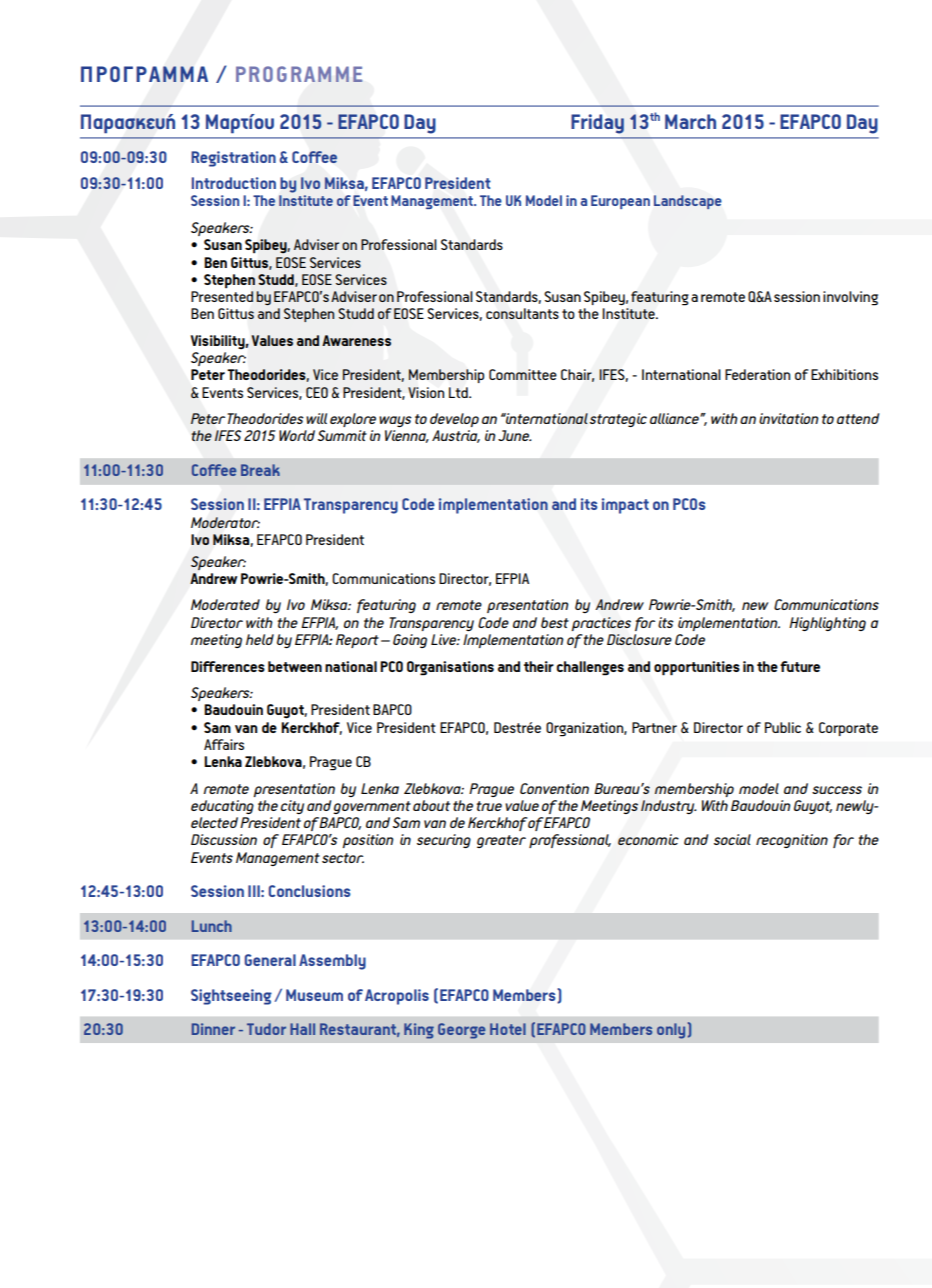 The width and height of the document is (932, 1288). Describe the element at coordinates (314, 995) in the document. I see `Museum` at that location.
